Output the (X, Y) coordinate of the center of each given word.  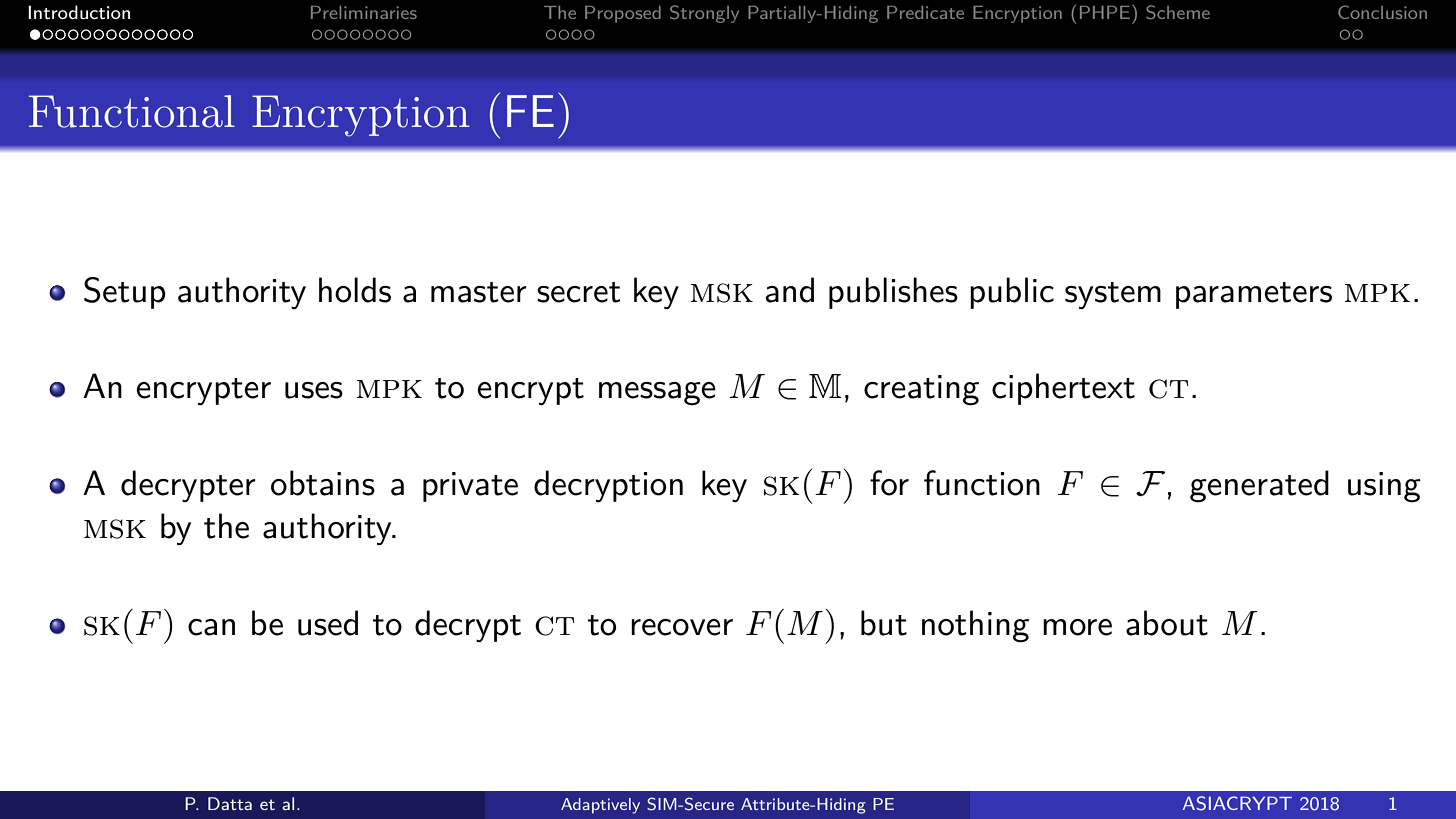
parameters (1254, 295)
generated (1259, 486)
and (789, 290)
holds (355, 290)
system (1113, 295)
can (211, 627)
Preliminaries (364, 12)
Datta (230, 803)
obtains (323, 483)
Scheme (1178, 12)
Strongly (704, 14)
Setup (125, 293)
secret (579, 292)
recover (682, 627)
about (1167, 623)
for (889, 483)
